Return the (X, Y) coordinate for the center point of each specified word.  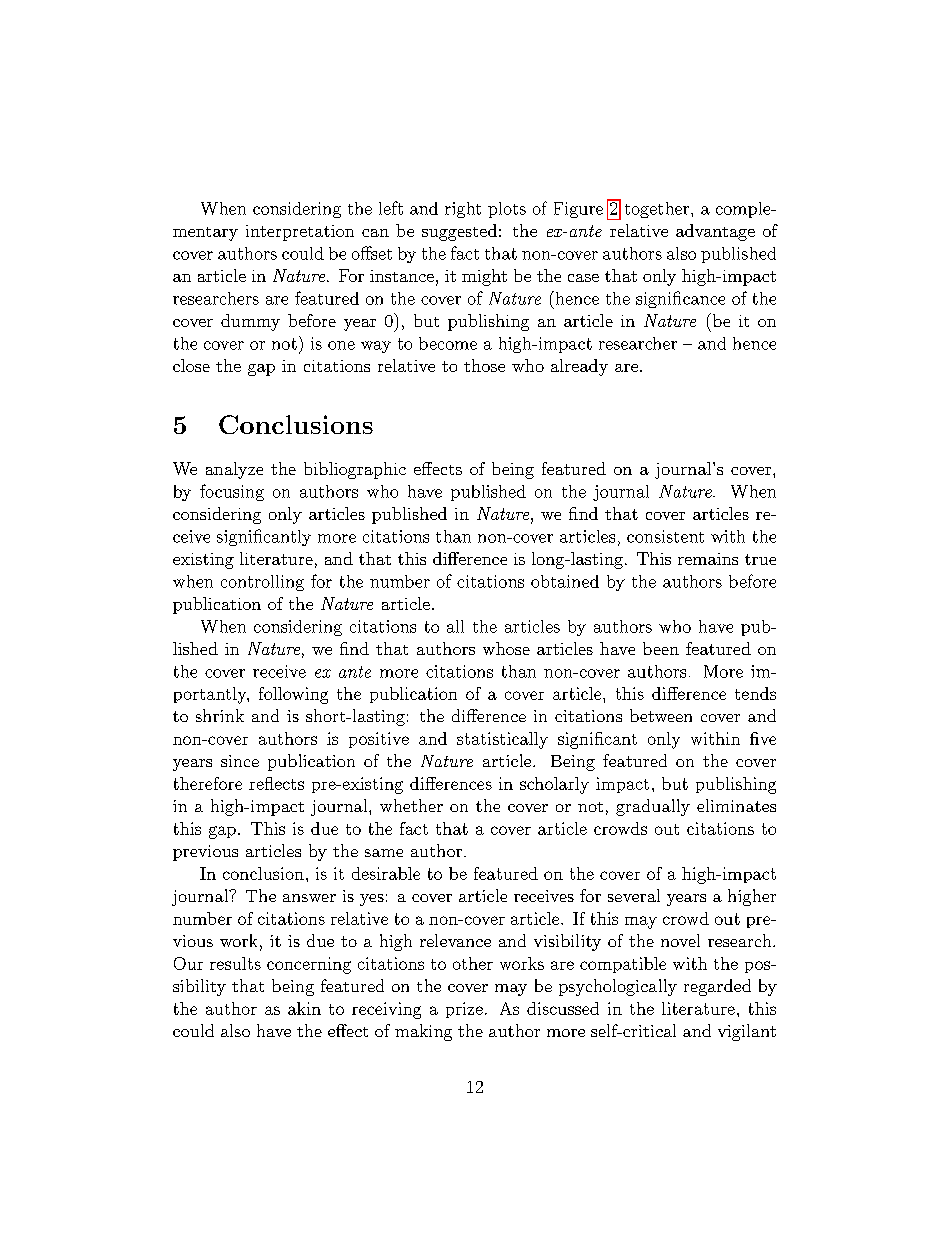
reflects (276, 783)
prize (464, 1010)
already (579, 367)
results (235, 963)
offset (372, 253)
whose (506, 648)
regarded (717, 987)
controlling (262, 583)
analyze (234, 470)
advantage (715, 232)
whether (411, 805)
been (661, 648)
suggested (459, 232)
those (484, 365)
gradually (653, 807)
